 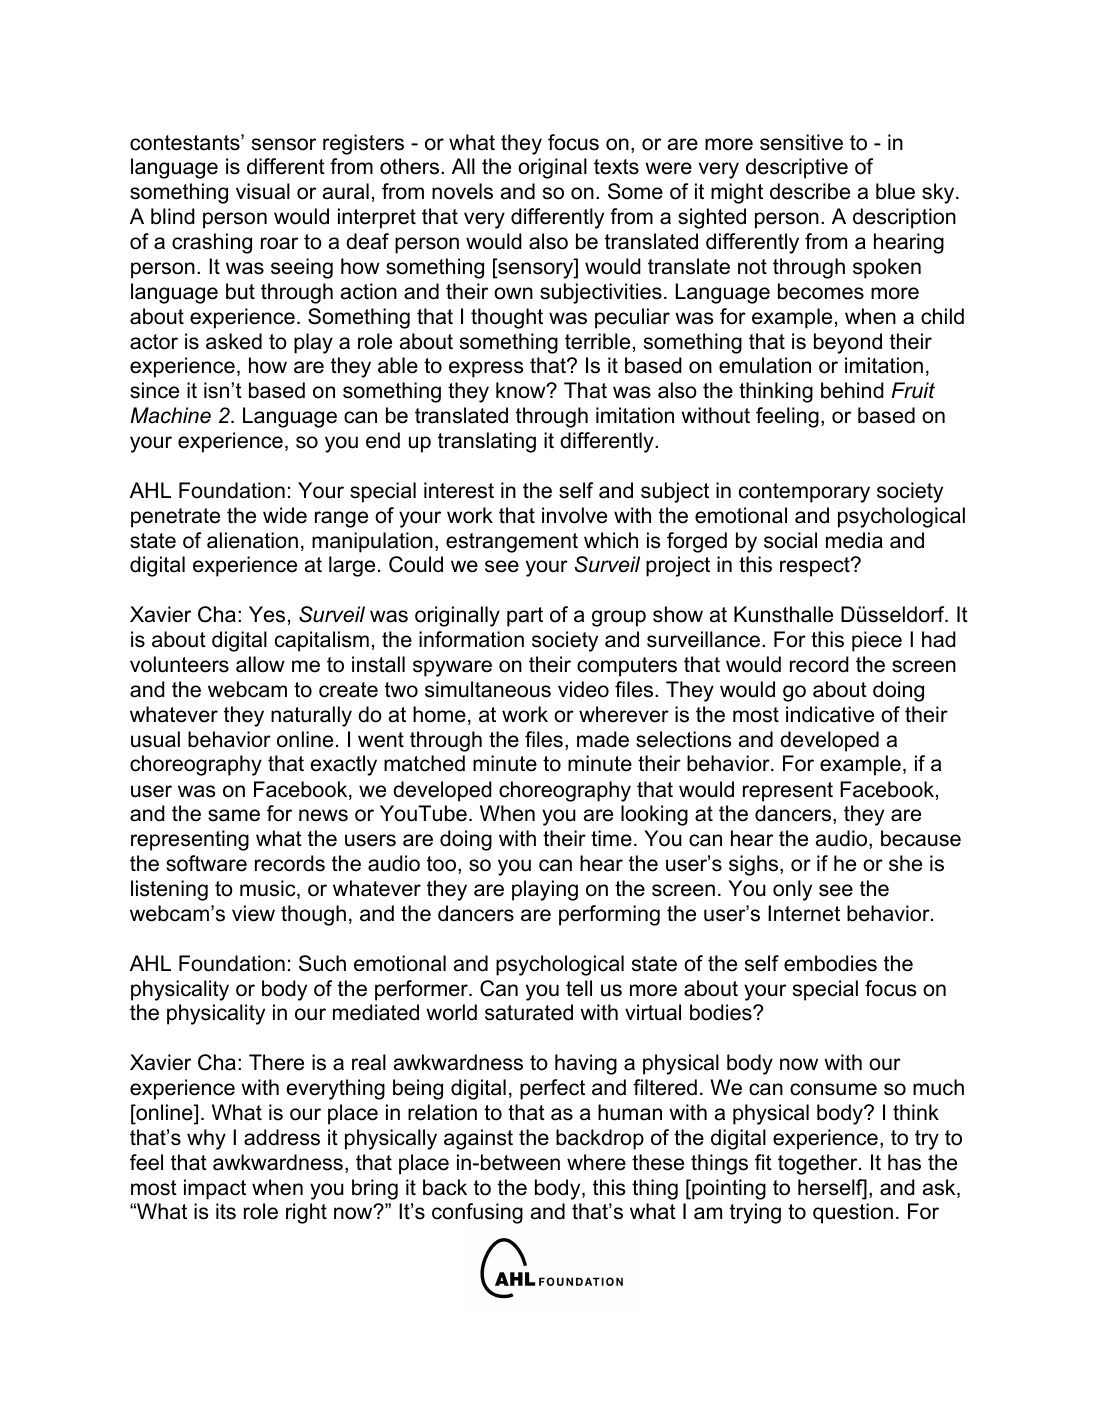 I want to click on asked, so click(x=234, y=341).
